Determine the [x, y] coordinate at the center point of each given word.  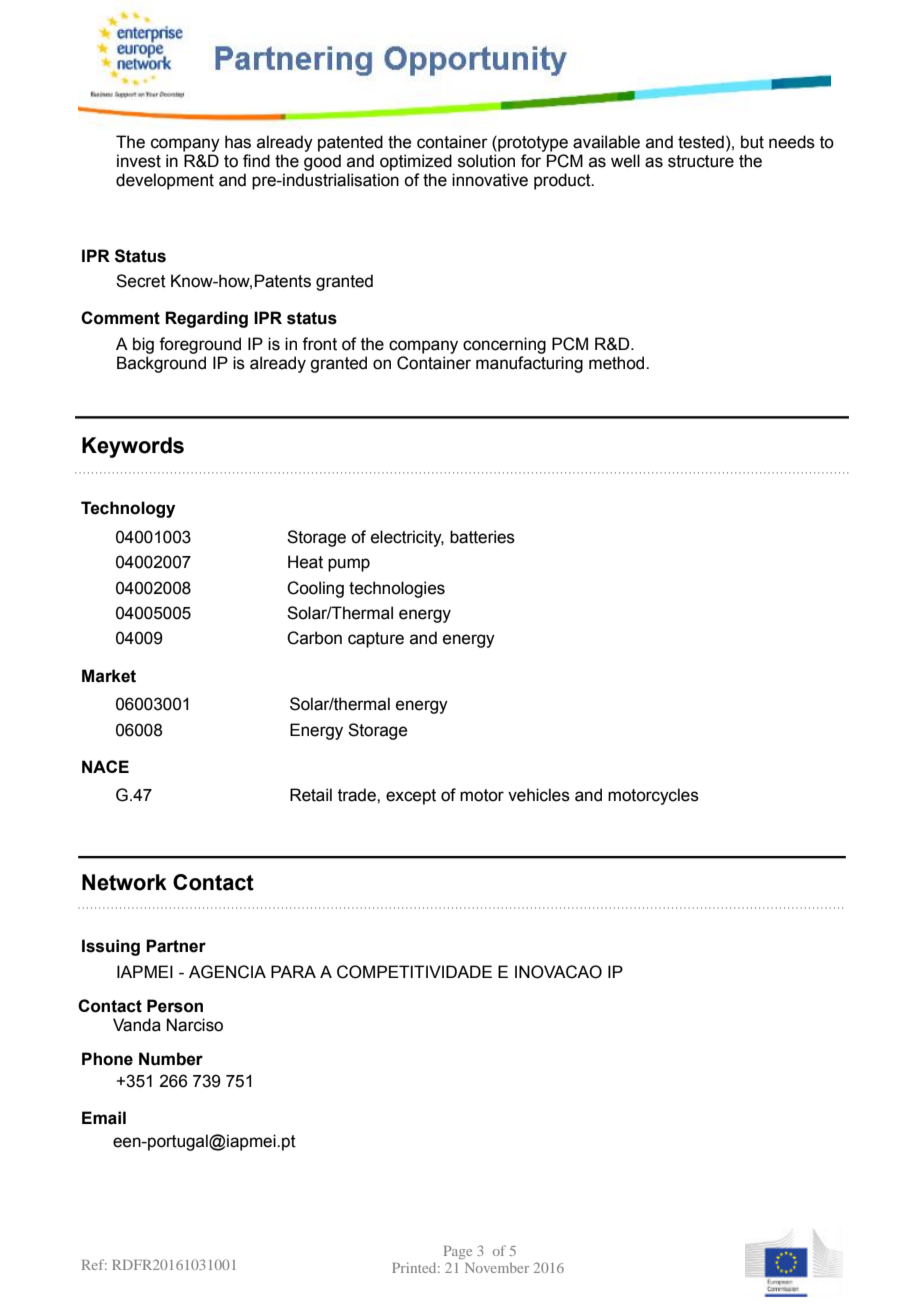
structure [701, 161]
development [165, 181]
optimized [416, 162]
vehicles [539, 795]
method [618, 363]
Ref [94, 1264]
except [411, 797]
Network [124, 882]
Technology [128, 509]
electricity [407, 538]
